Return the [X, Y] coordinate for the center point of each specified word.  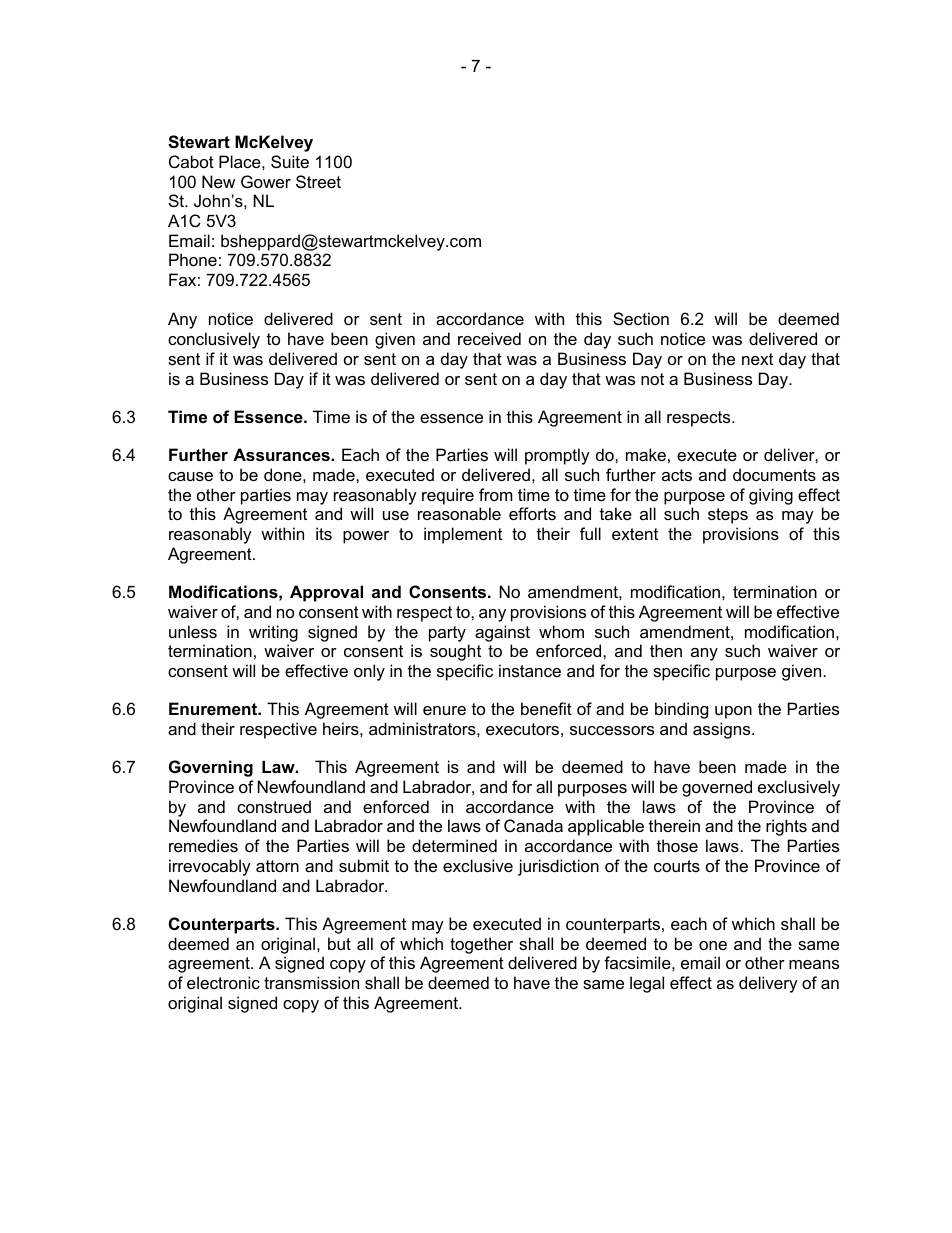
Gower [266, 181]
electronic [223, 982]
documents [774, 474]
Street [318, 181]
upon [733, 712]
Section [641, 318]
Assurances [282, 454]
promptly [557, 456]
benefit [546, 708]
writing [273, 633]
